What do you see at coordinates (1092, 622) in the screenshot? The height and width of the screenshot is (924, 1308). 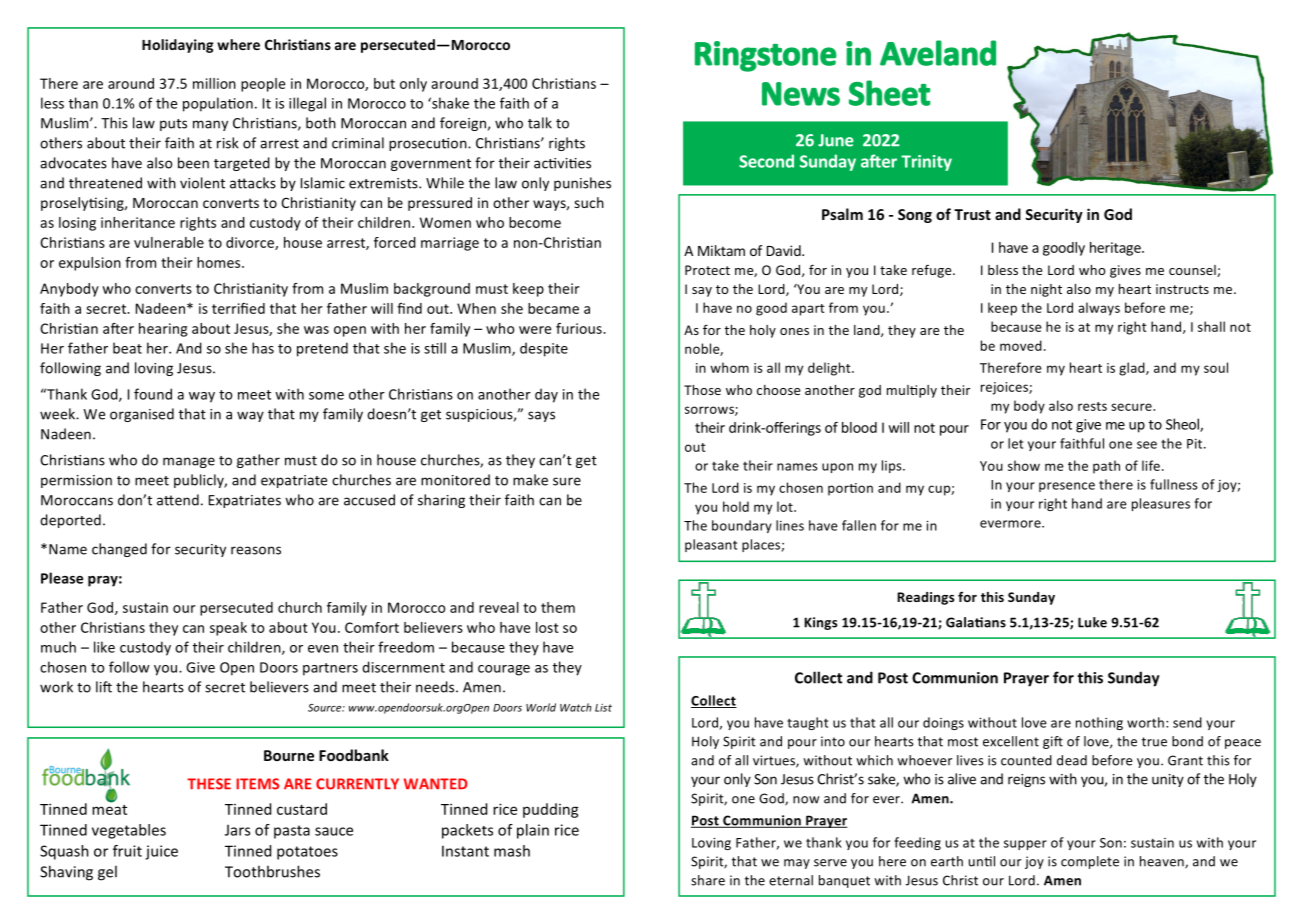 I see `Luke` at bounding box center [1092, 622].
